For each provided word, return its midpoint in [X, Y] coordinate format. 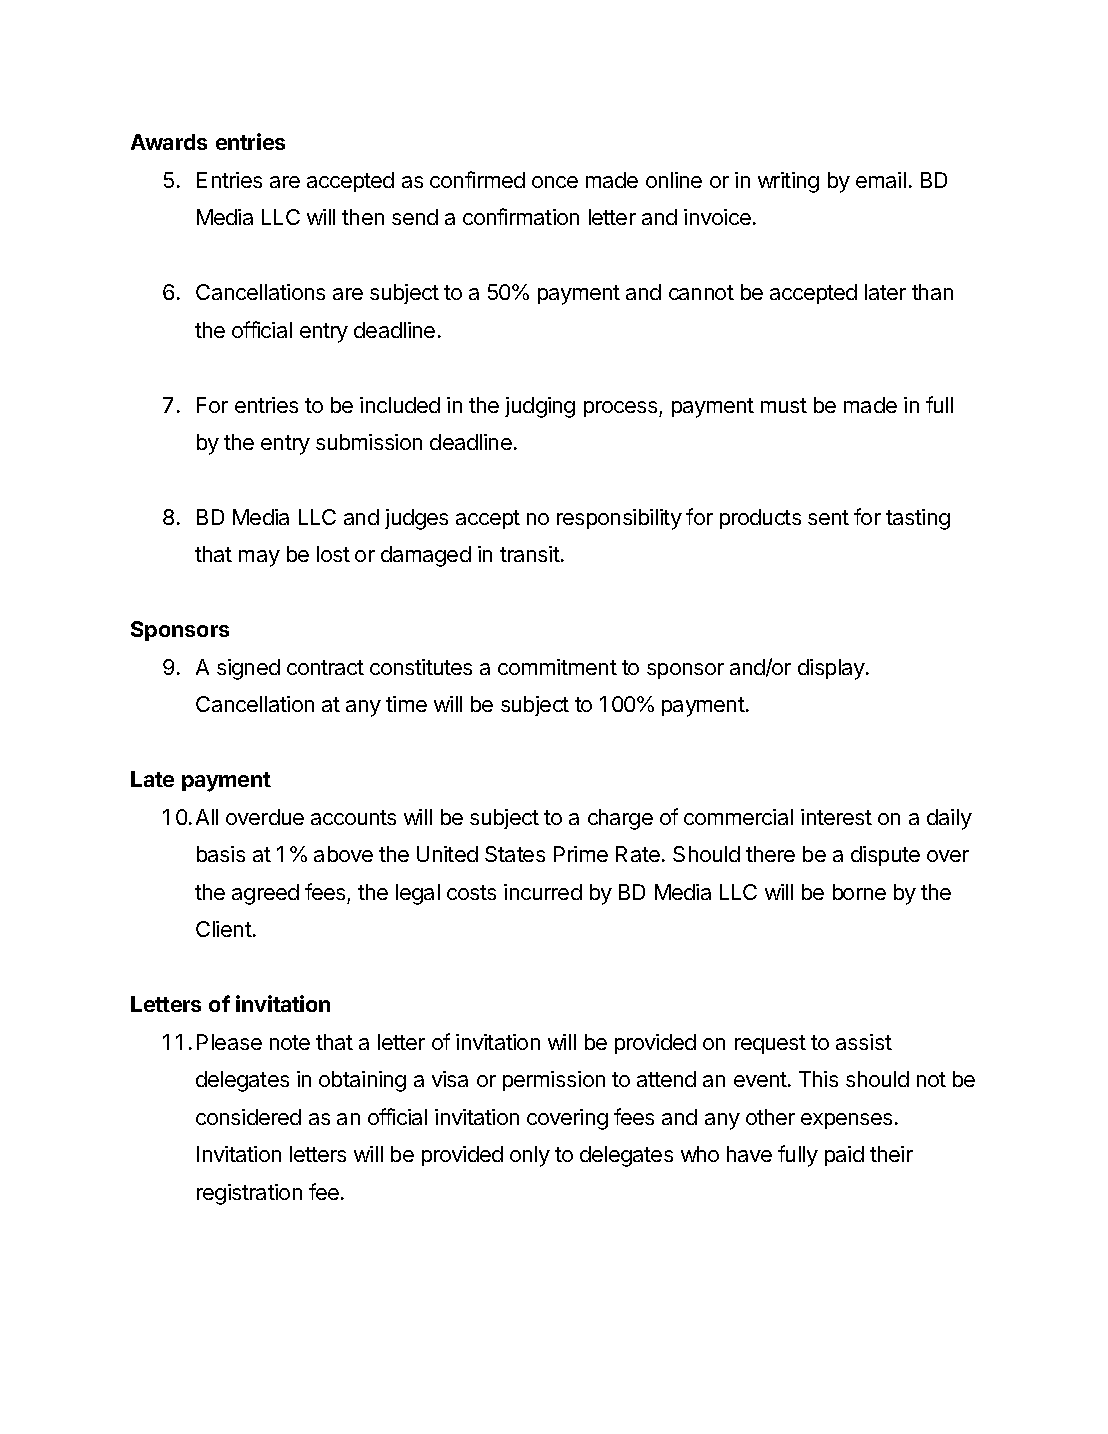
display [832, 669]
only [530, 1156]
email [881, 180]
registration [249, 1194]
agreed [265, 894]
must [784, 405]
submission [369, 442]
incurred [543, 892]
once [555, 182]
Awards [169, 142]
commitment [557, 667]
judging [540, 407]
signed [248, 669]
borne [859, 892]
